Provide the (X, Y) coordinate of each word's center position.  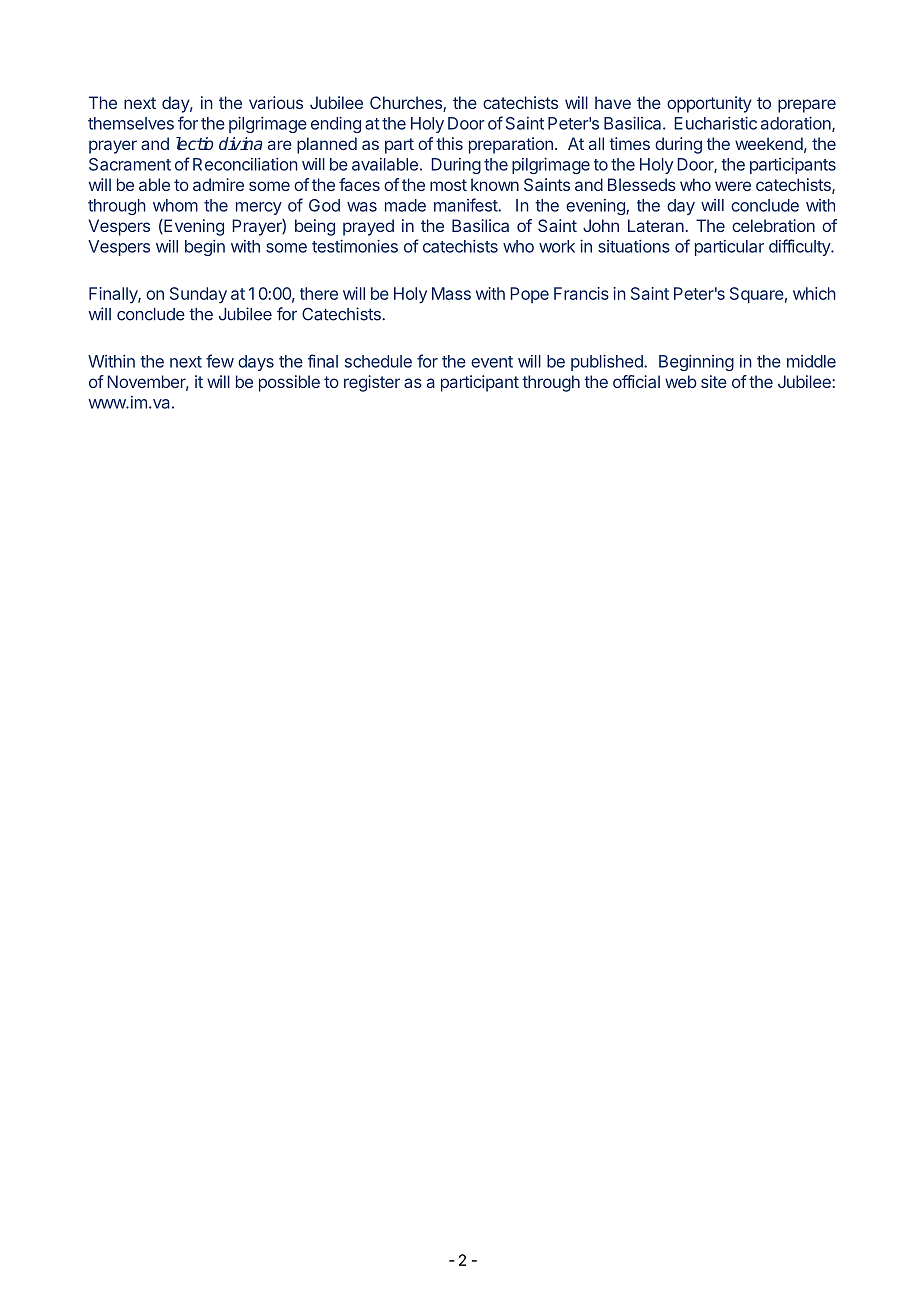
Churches (407, 104)
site (714, 381)
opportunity (709, 104)
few (220, 361)
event (492, 362)
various (276, 102)
